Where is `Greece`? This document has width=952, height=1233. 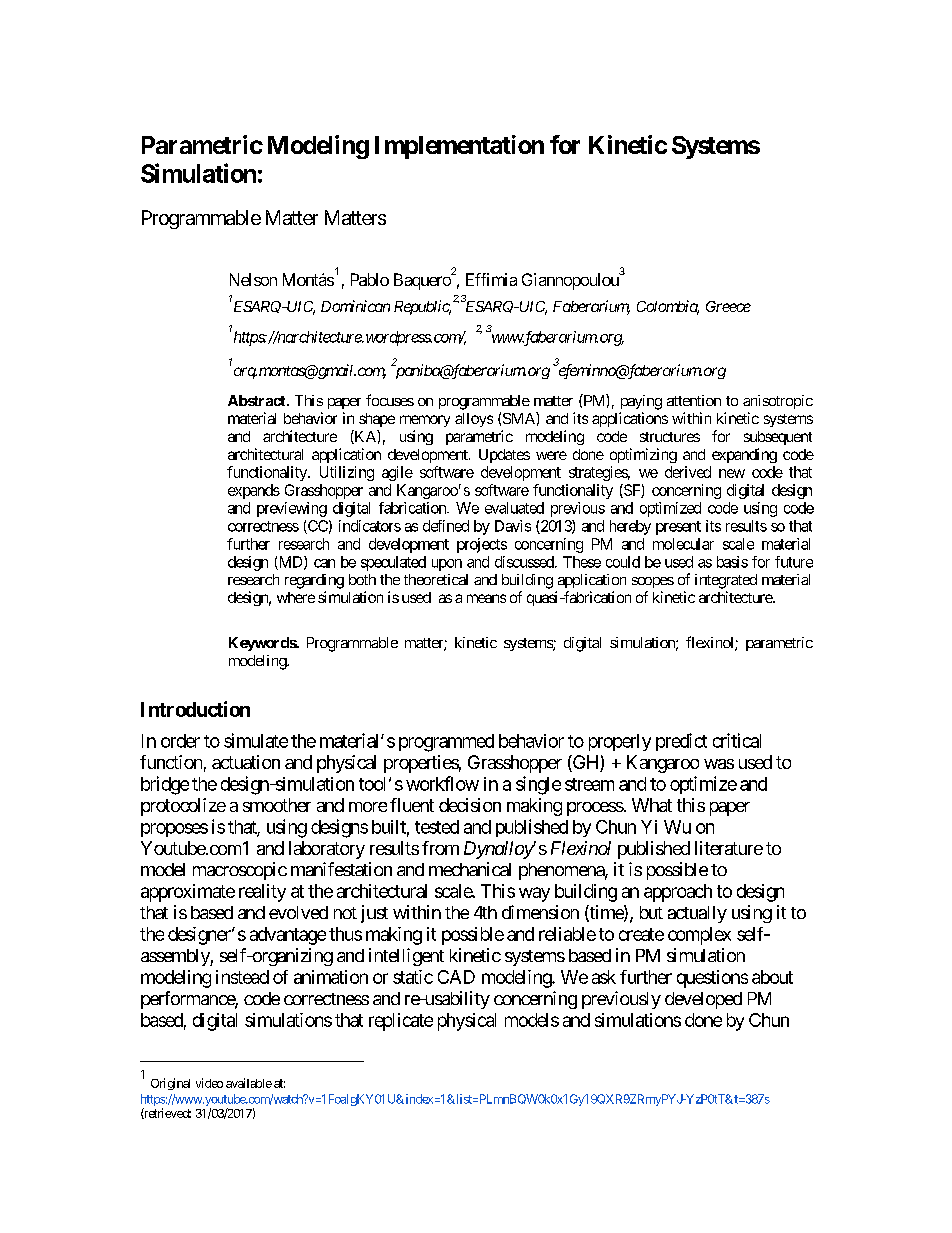 Greece is located at coordinates (728, 306).
